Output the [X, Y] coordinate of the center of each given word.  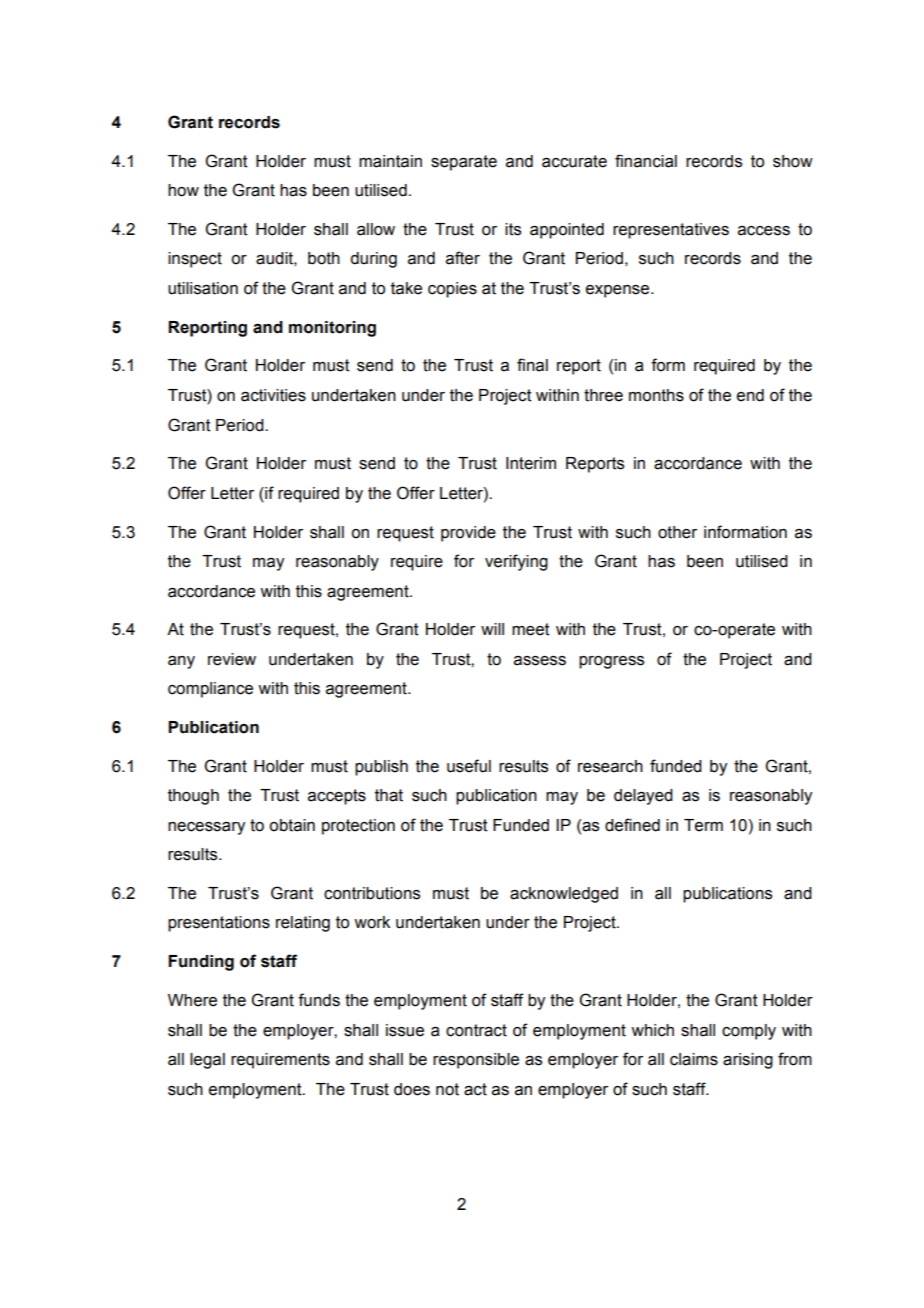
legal [207, 1061]
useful [469, 766]
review [232, 659]
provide [468, 534]
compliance [210, 690]
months [656, 395]
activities [273, 395]
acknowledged [564, 895]
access [764, 231]
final [532, 365]
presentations [219, 924]
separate [464, 163]
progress [611, 662]
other [677, 532]
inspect [195, 260]
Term [703, 825]
